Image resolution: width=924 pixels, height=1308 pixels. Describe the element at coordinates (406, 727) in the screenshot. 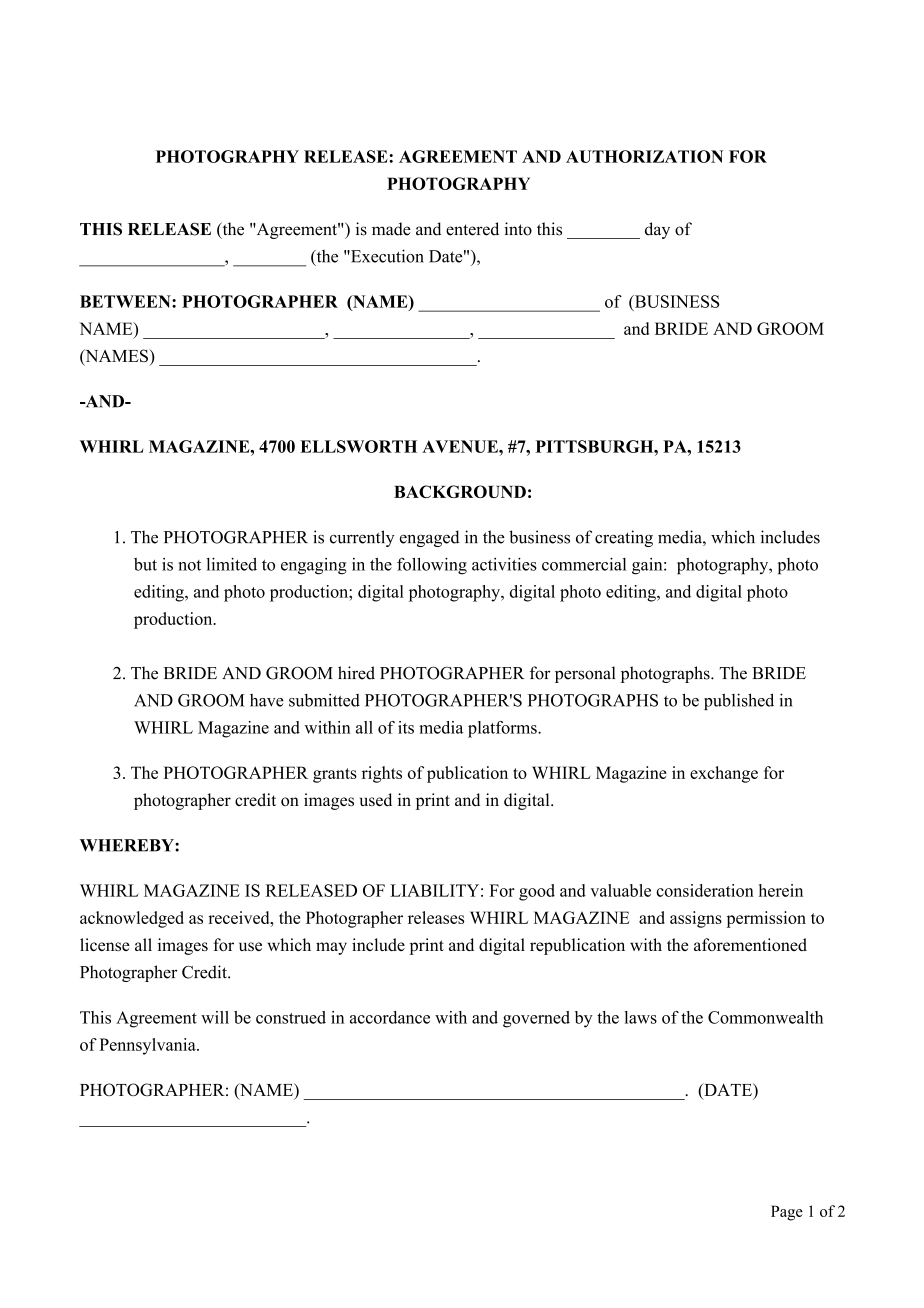

I see `its` at that location.
